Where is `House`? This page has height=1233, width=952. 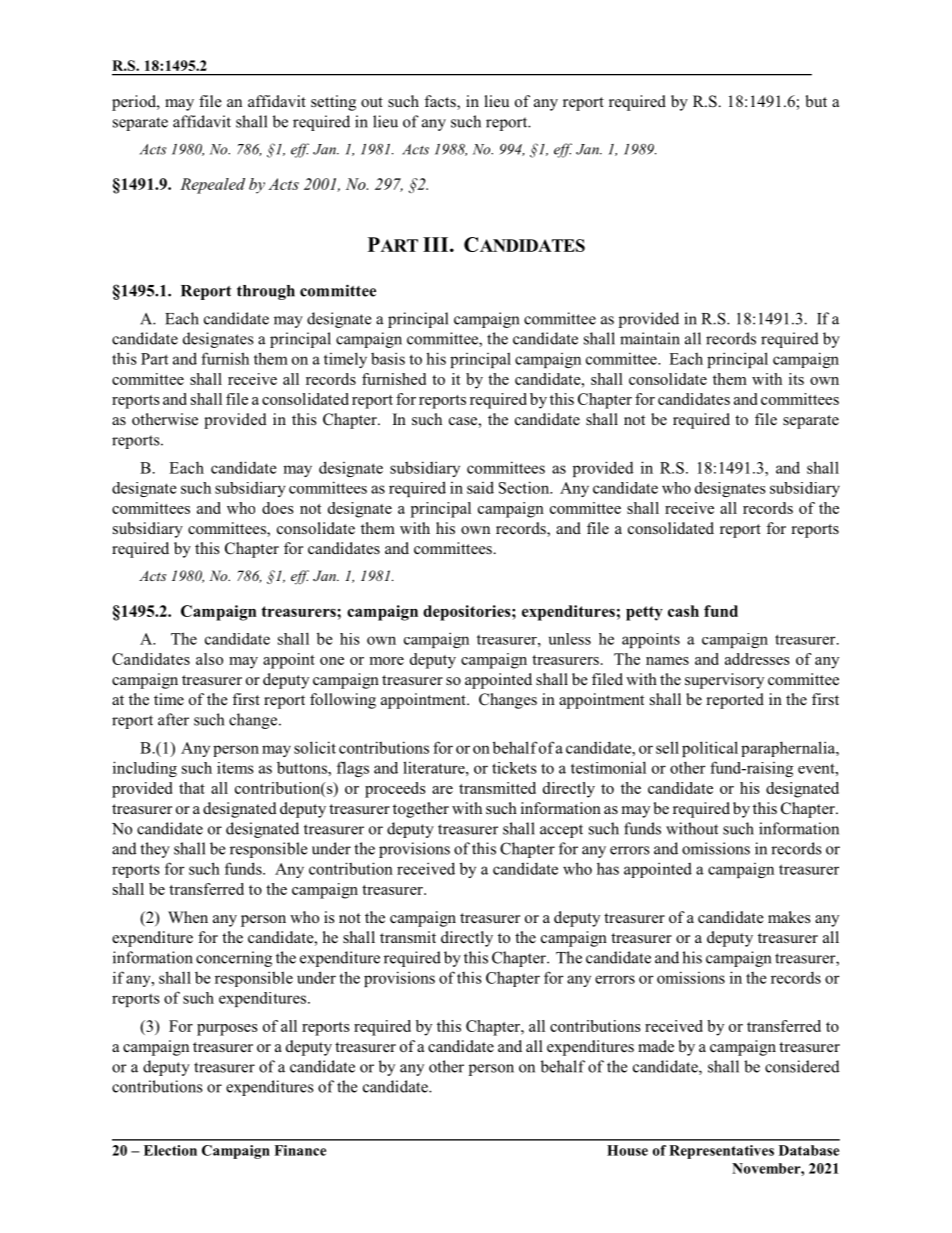 House is located at coordinates (627, 1150).
